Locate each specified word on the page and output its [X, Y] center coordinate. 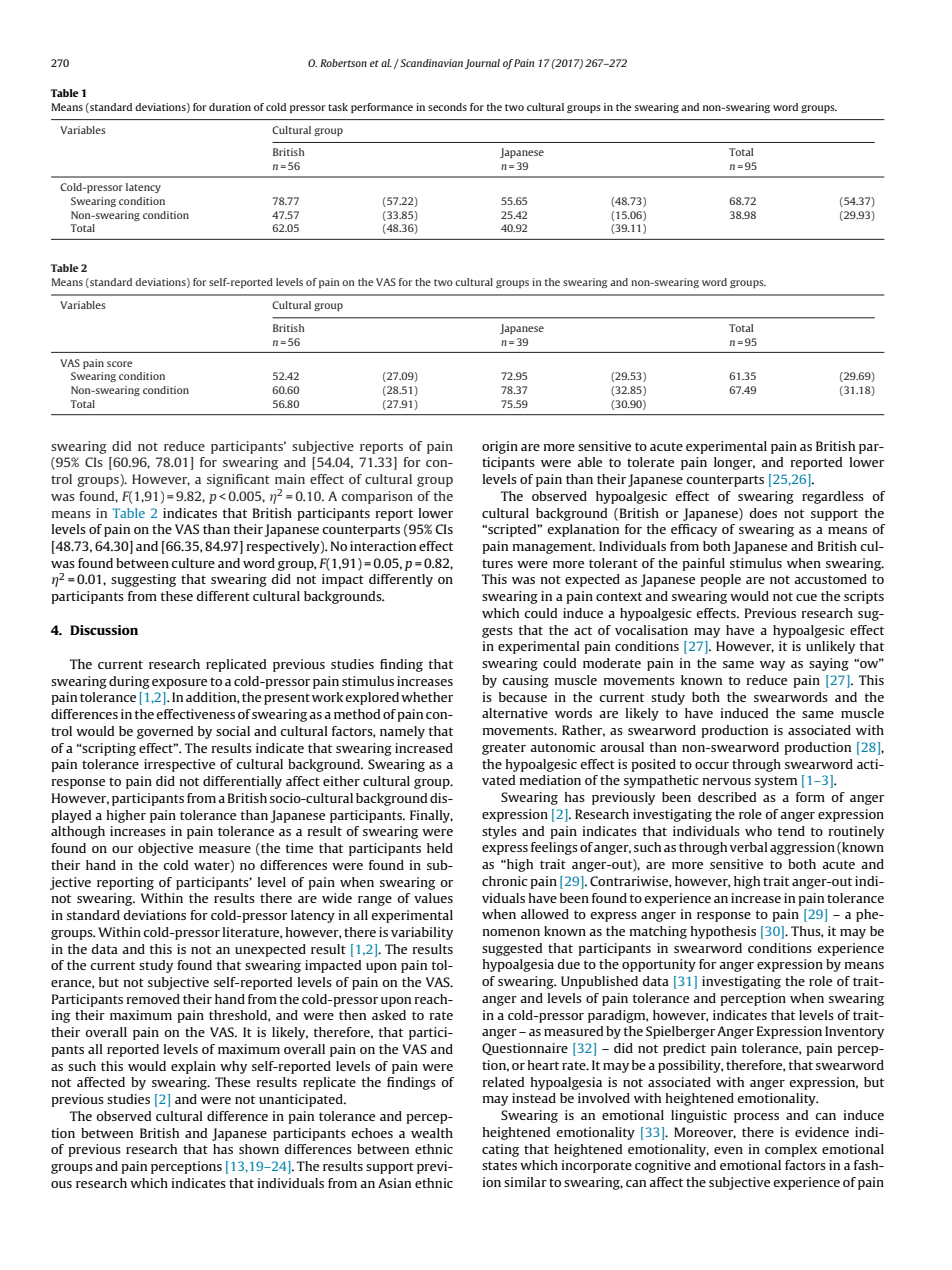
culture [193, 563]
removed [153, 999]
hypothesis [723, 932]
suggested [512, 949]
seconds [447, 107]
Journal [482, 64]
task [338, 107]
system [776, 782]
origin [500, 447]
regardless [833, 497]
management [554, 548]
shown [259, 1149]
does [763, 513]
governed [165, 732]
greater [504, 749]
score [119, 364]
